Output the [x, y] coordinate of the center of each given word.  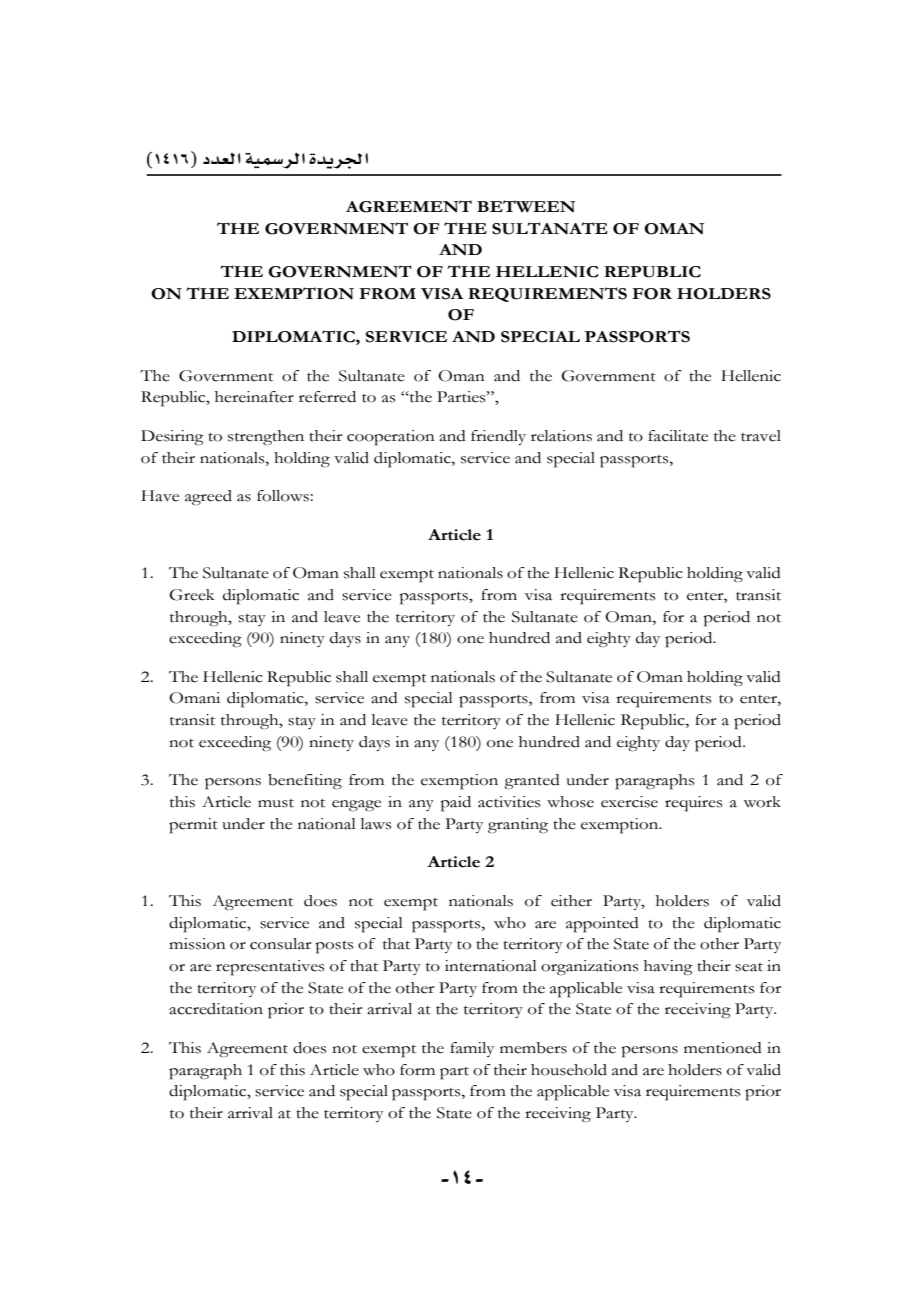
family [472, 1049]
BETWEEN [526, 206]
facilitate [678, 436]
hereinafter [254, 397]
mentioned [723, 1048]
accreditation [216, 1009]
